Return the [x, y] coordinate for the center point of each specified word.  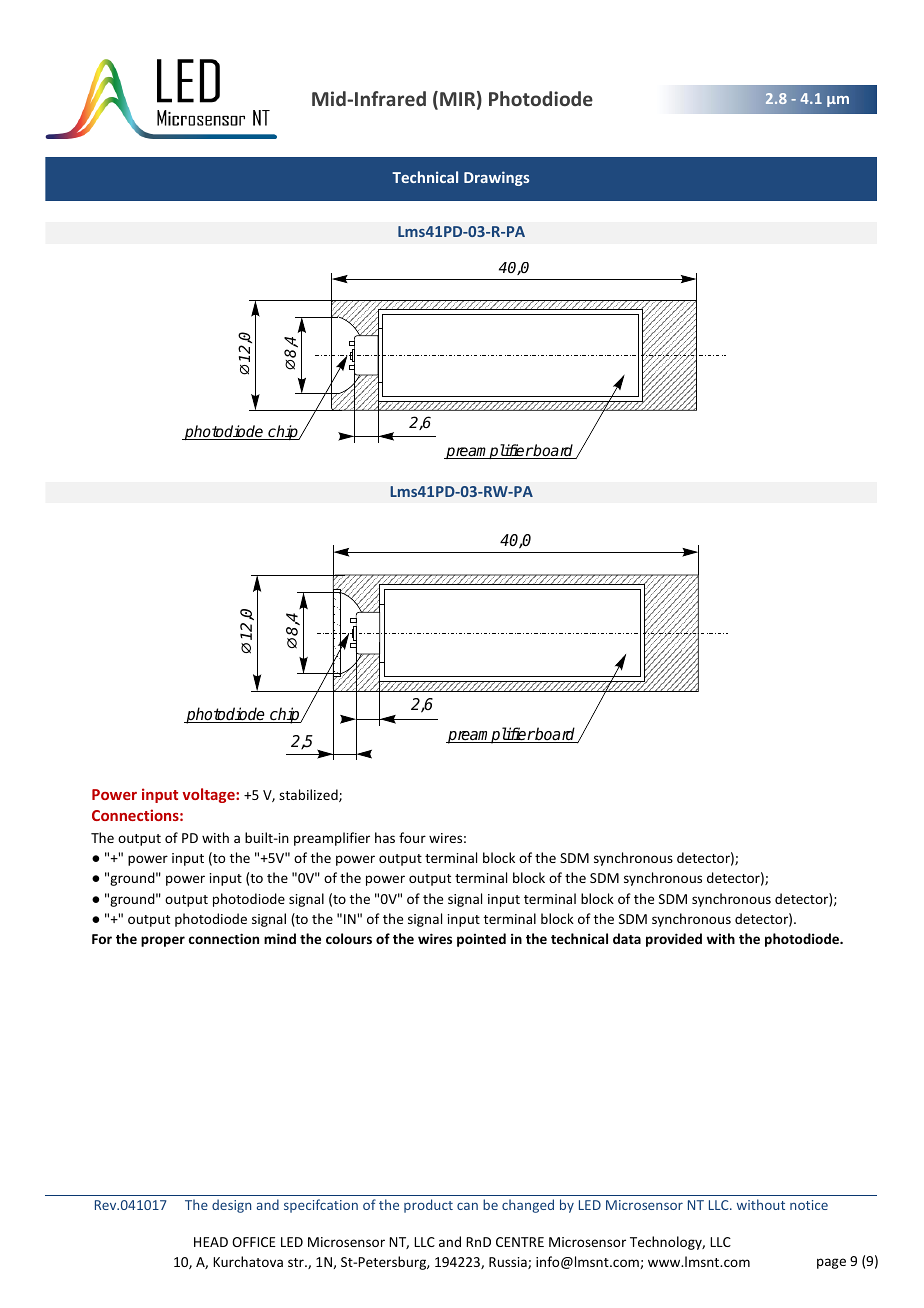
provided [674, 940]
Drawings [496, 178]
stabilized [309, 795]
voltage [209, 795]
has [385, 837]
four [412, 837]
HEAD [211, 1242]
